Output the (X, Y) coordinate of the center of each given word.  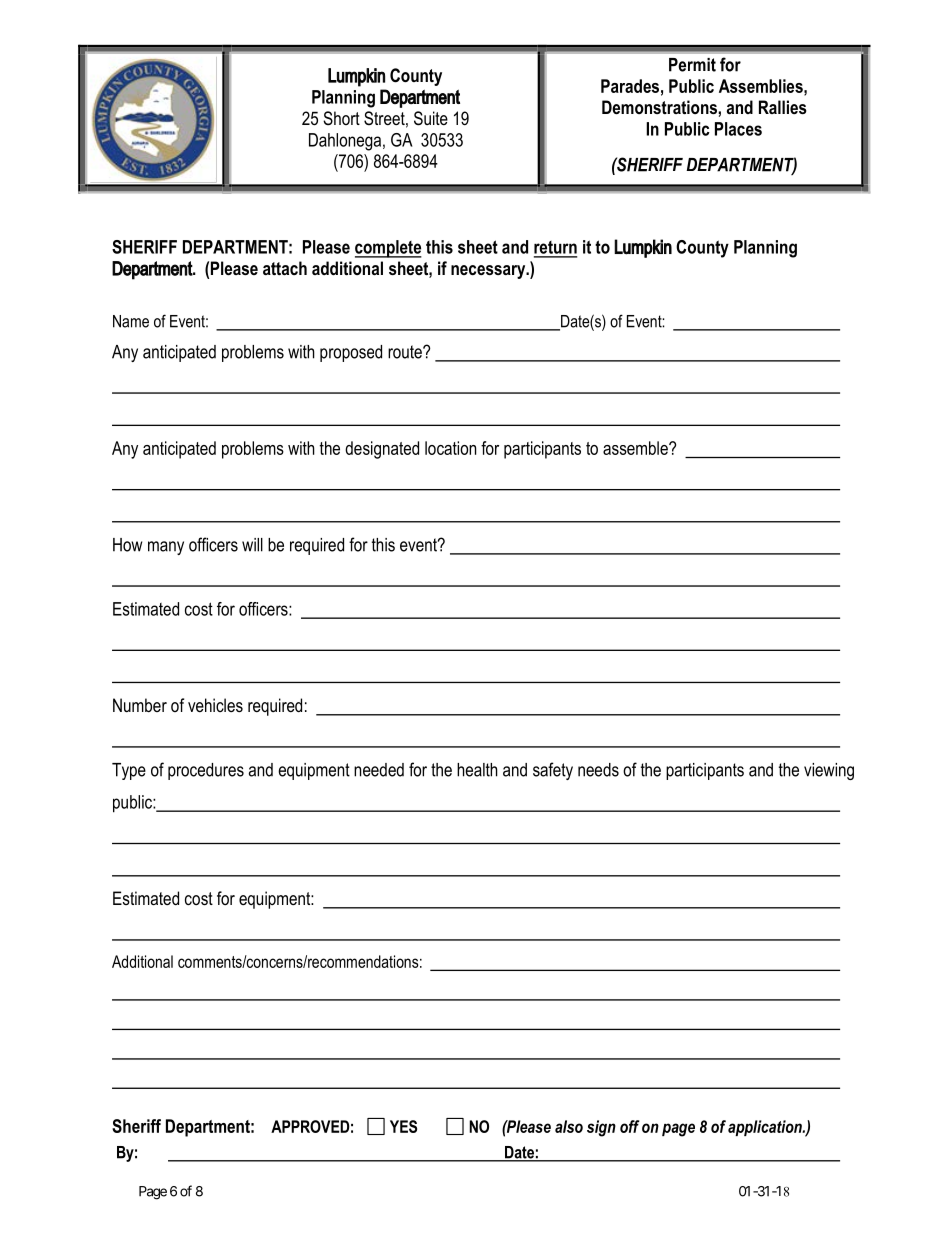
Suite (431, 118)
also (569, 1126)
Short (341, 118)
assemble (636, 448)
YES (403, 1126)
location (450, 448)
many (166, 548)
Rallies (783, 107)
